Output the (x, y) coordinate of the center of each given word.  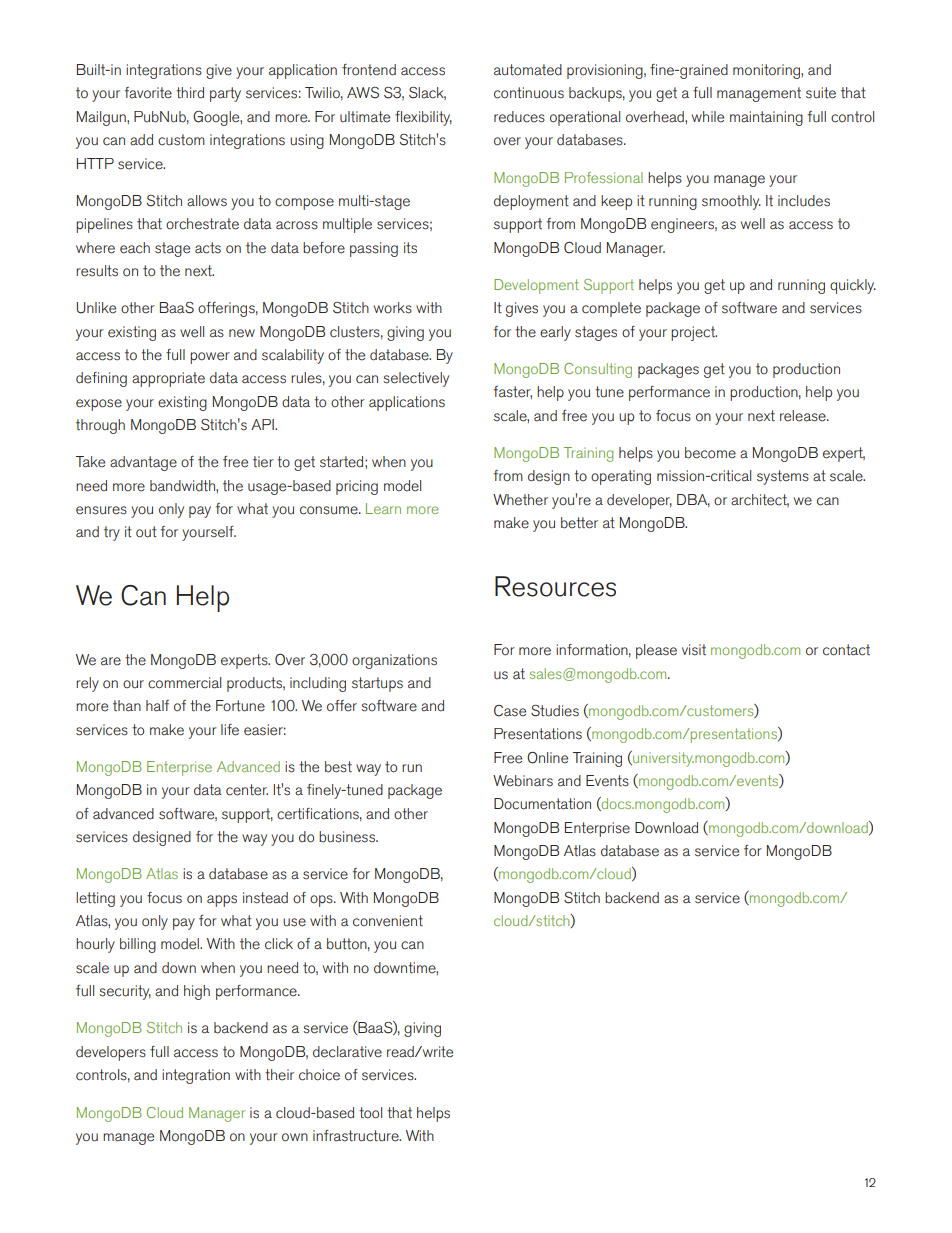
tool (370, 1113)
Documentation (542, 804)
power (210, 358)
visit (694, 650)
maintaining (766, 118)
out (146, 532)
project (694, 333)
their (279, 1075)
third (190, 93)
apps (222, 901)
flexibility (423, 118)
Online (547, 758)
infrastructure (357, 1136)
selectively (416, 379)
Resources (555, 586)
